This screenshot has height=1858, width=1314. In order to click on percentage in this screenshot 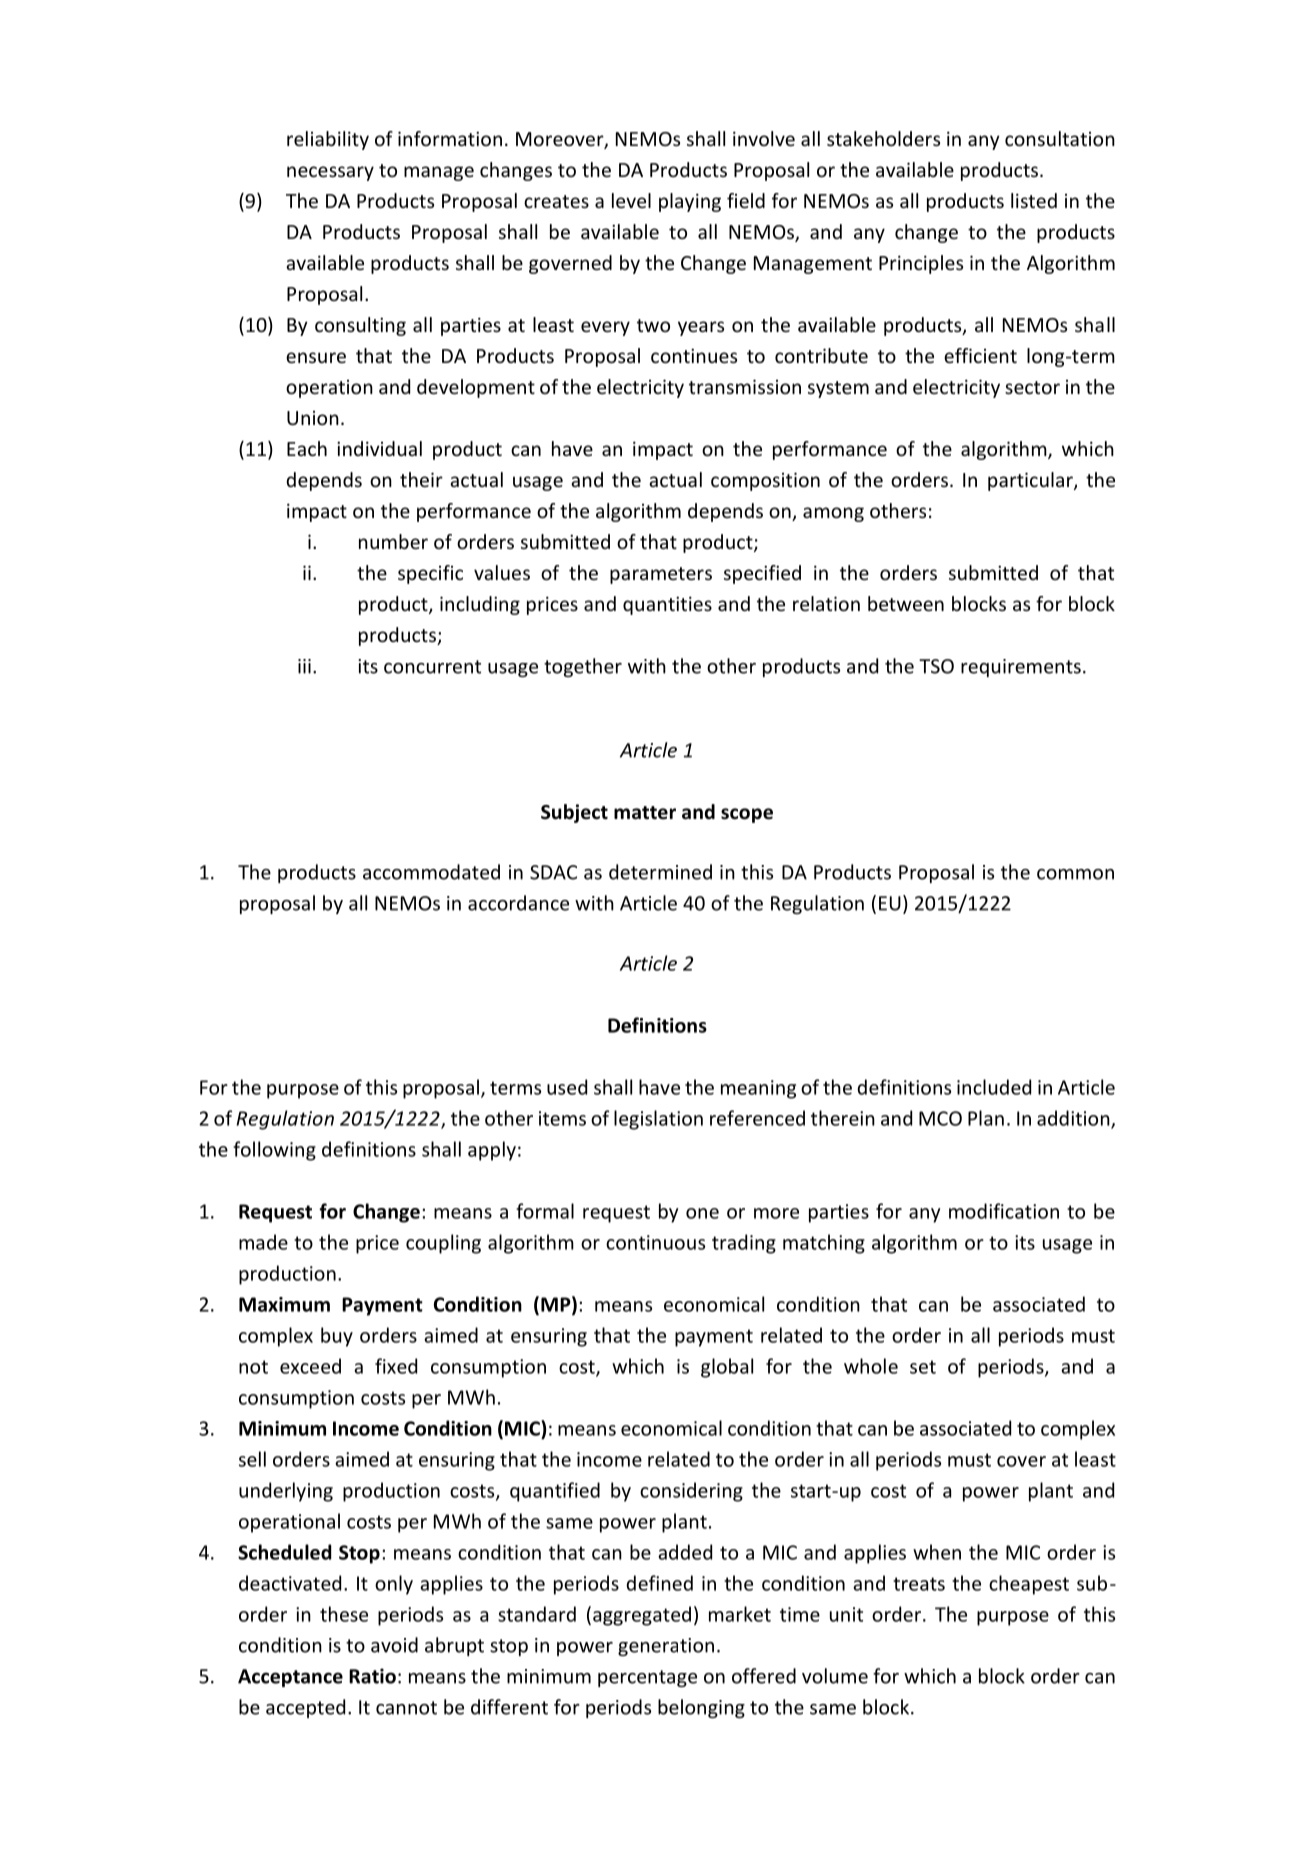, I will do `click(647, 1678)`.
